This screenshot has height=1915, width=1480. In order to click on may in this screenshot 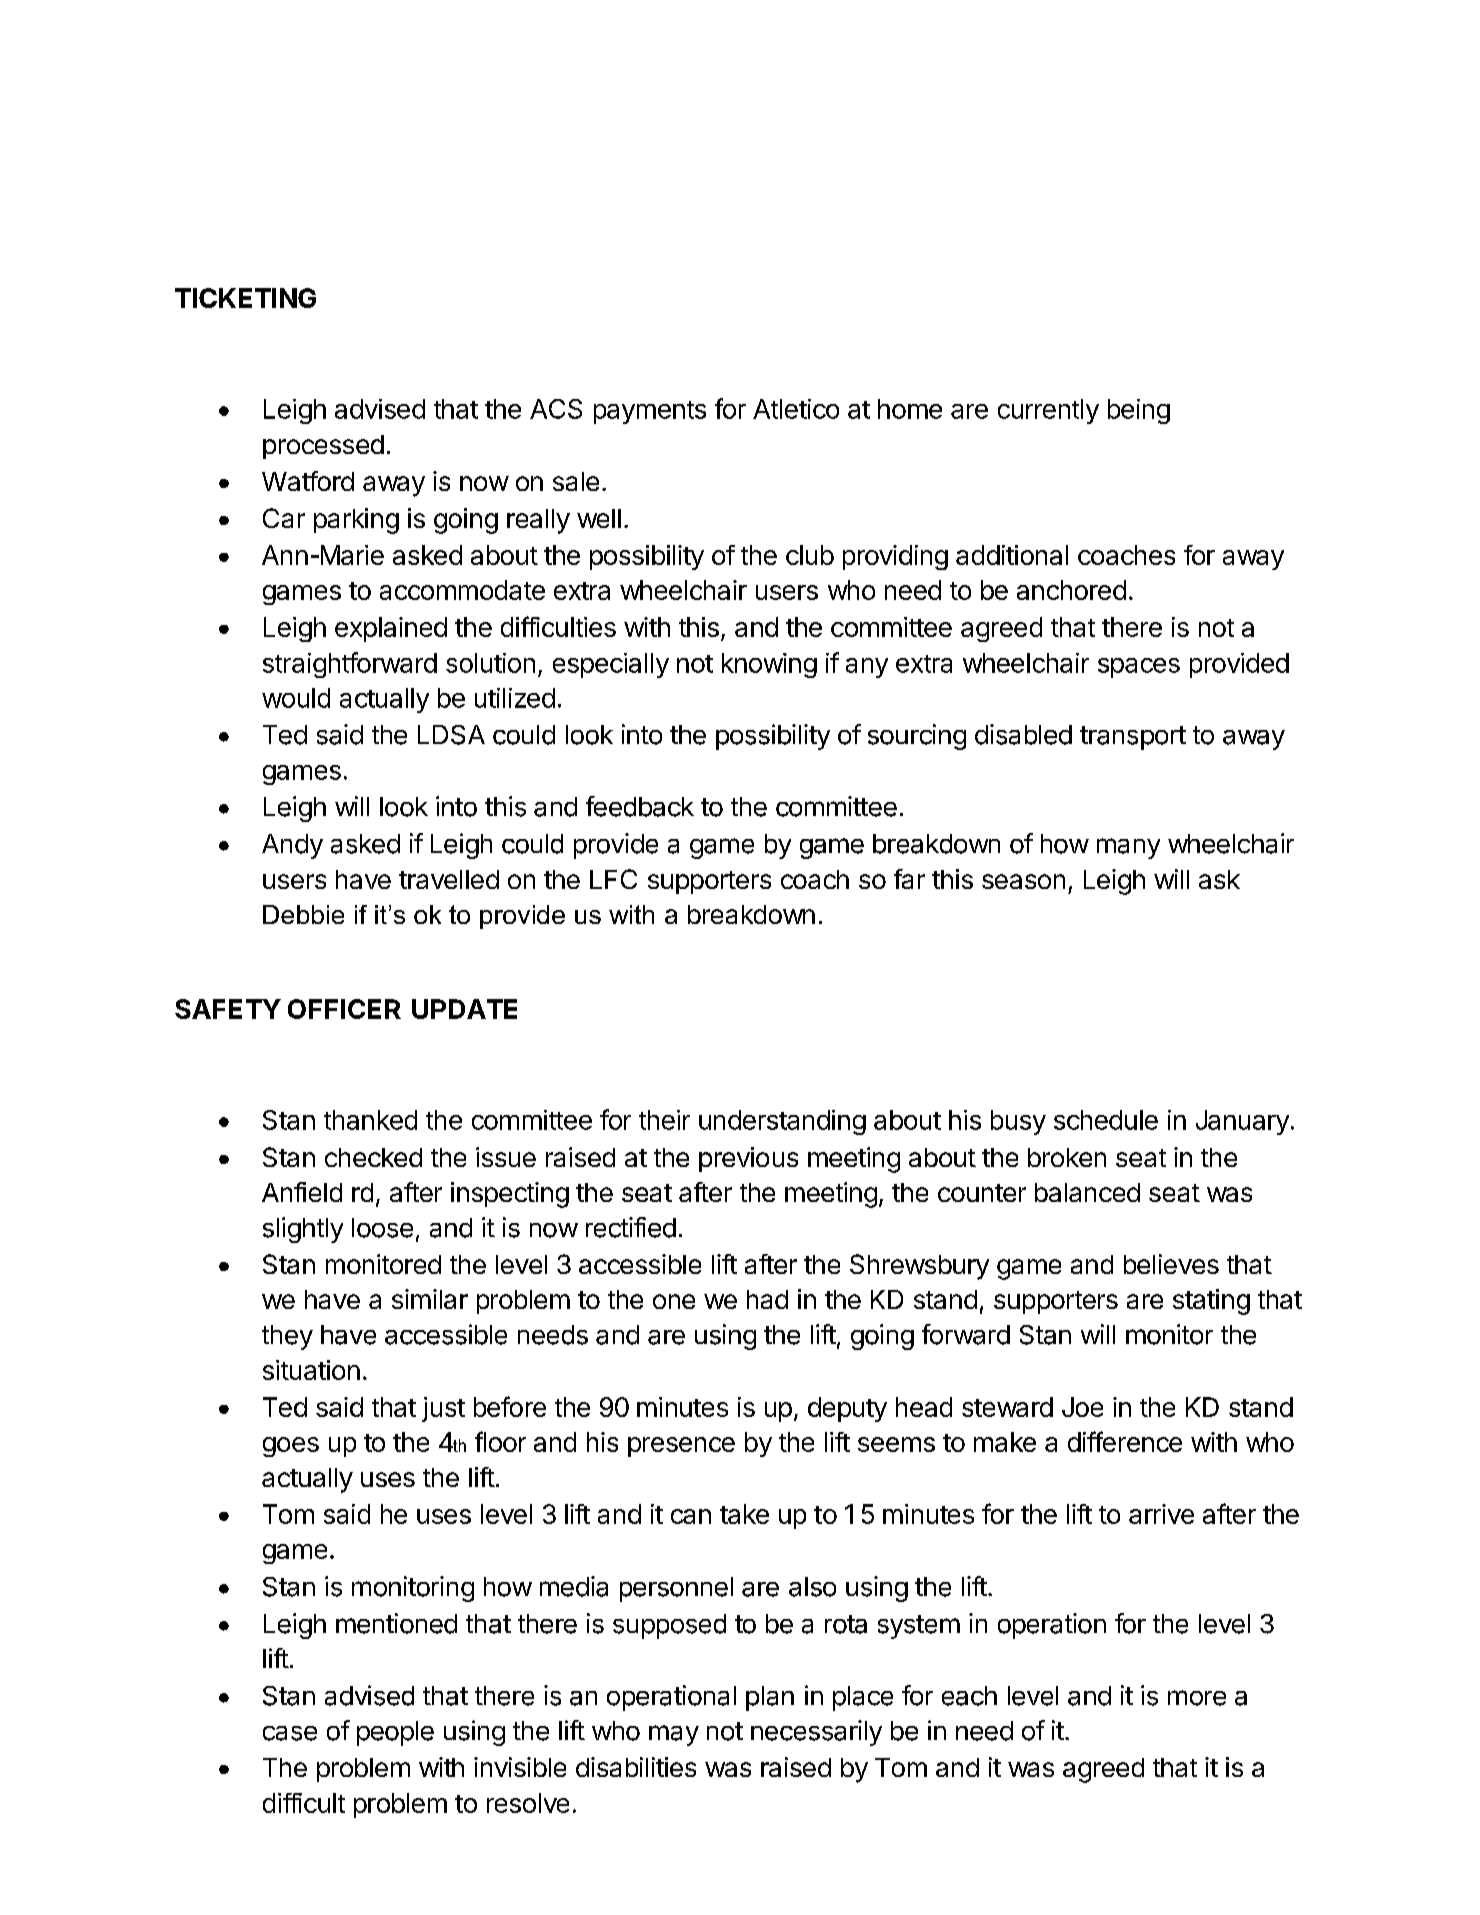, I will do `click(674, 1735)`.
